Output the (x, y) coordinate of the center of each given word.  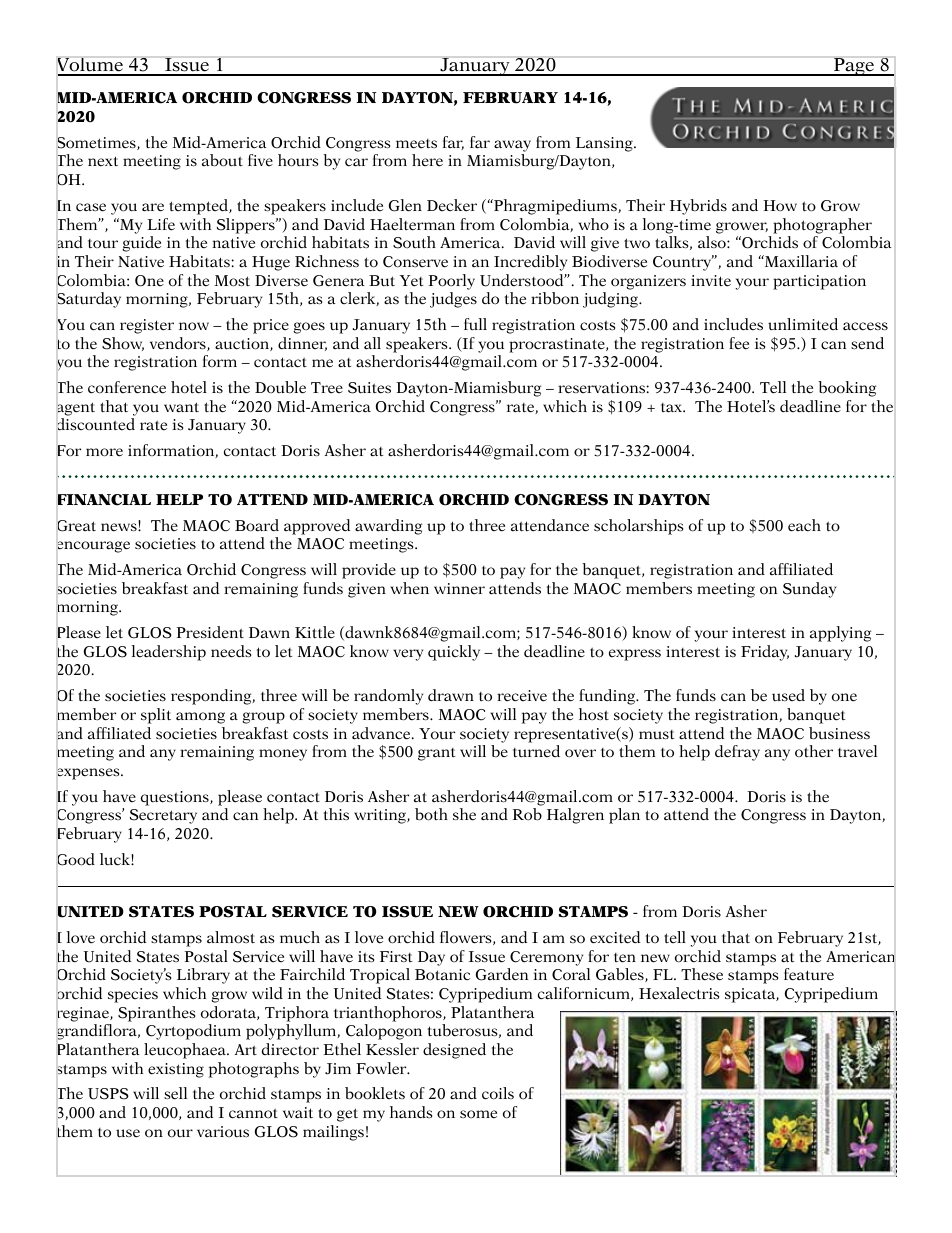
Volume (91, 66)
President (210, 632)
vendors (179, 344)
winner (459, 588)
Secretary (163, 816)
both (431, 814)
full (475, 324)
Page (854, 67)
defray (737, 753)
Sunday (809, 590)
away (512, 146)
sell (175, 1093)
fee (739, 343)
